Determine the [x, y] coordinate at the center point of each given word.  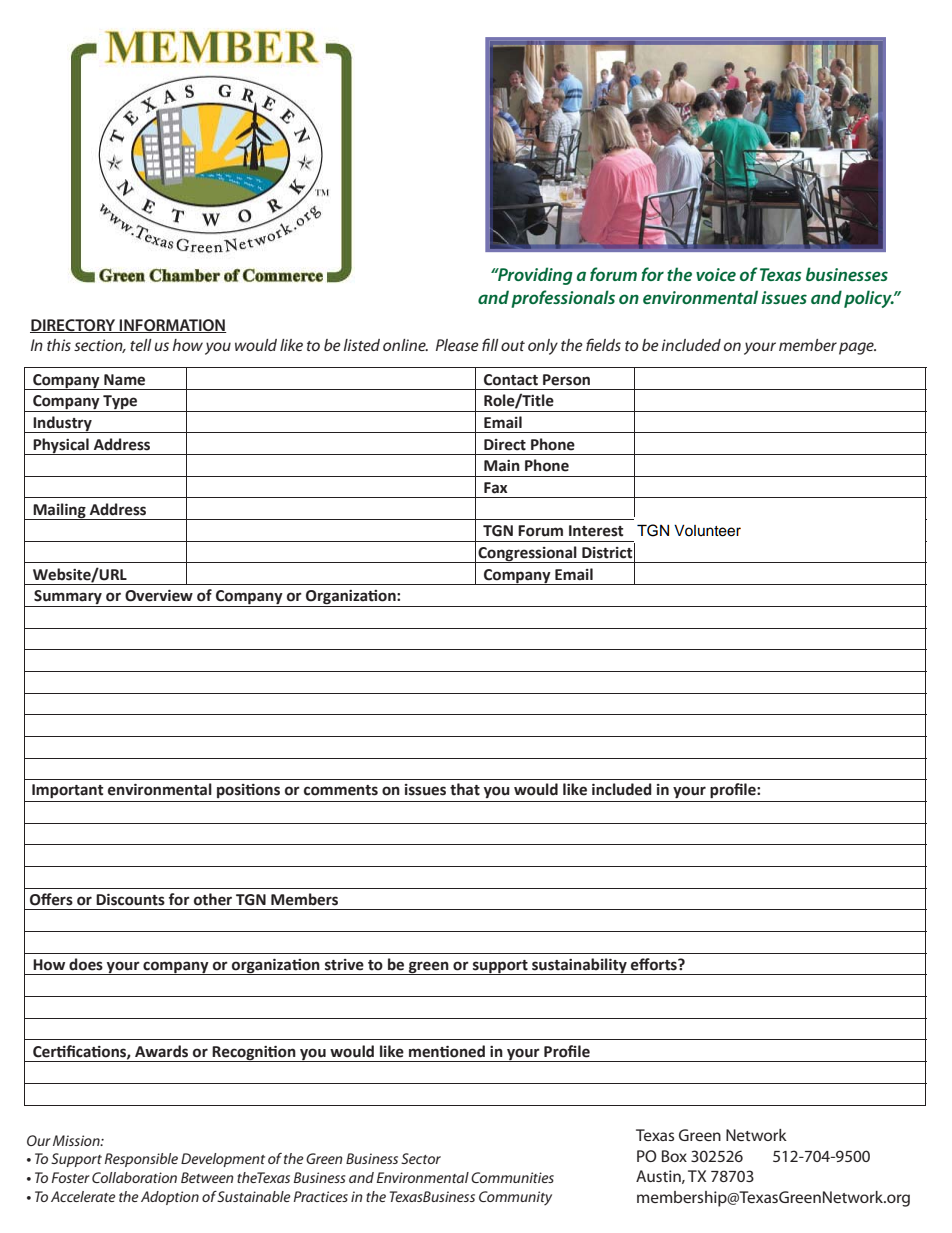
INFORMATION [172, 326]
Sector [421, 1158]
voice [716, 274]
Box [674, 1156]
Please [457, 345]
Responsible [141, 1160]
